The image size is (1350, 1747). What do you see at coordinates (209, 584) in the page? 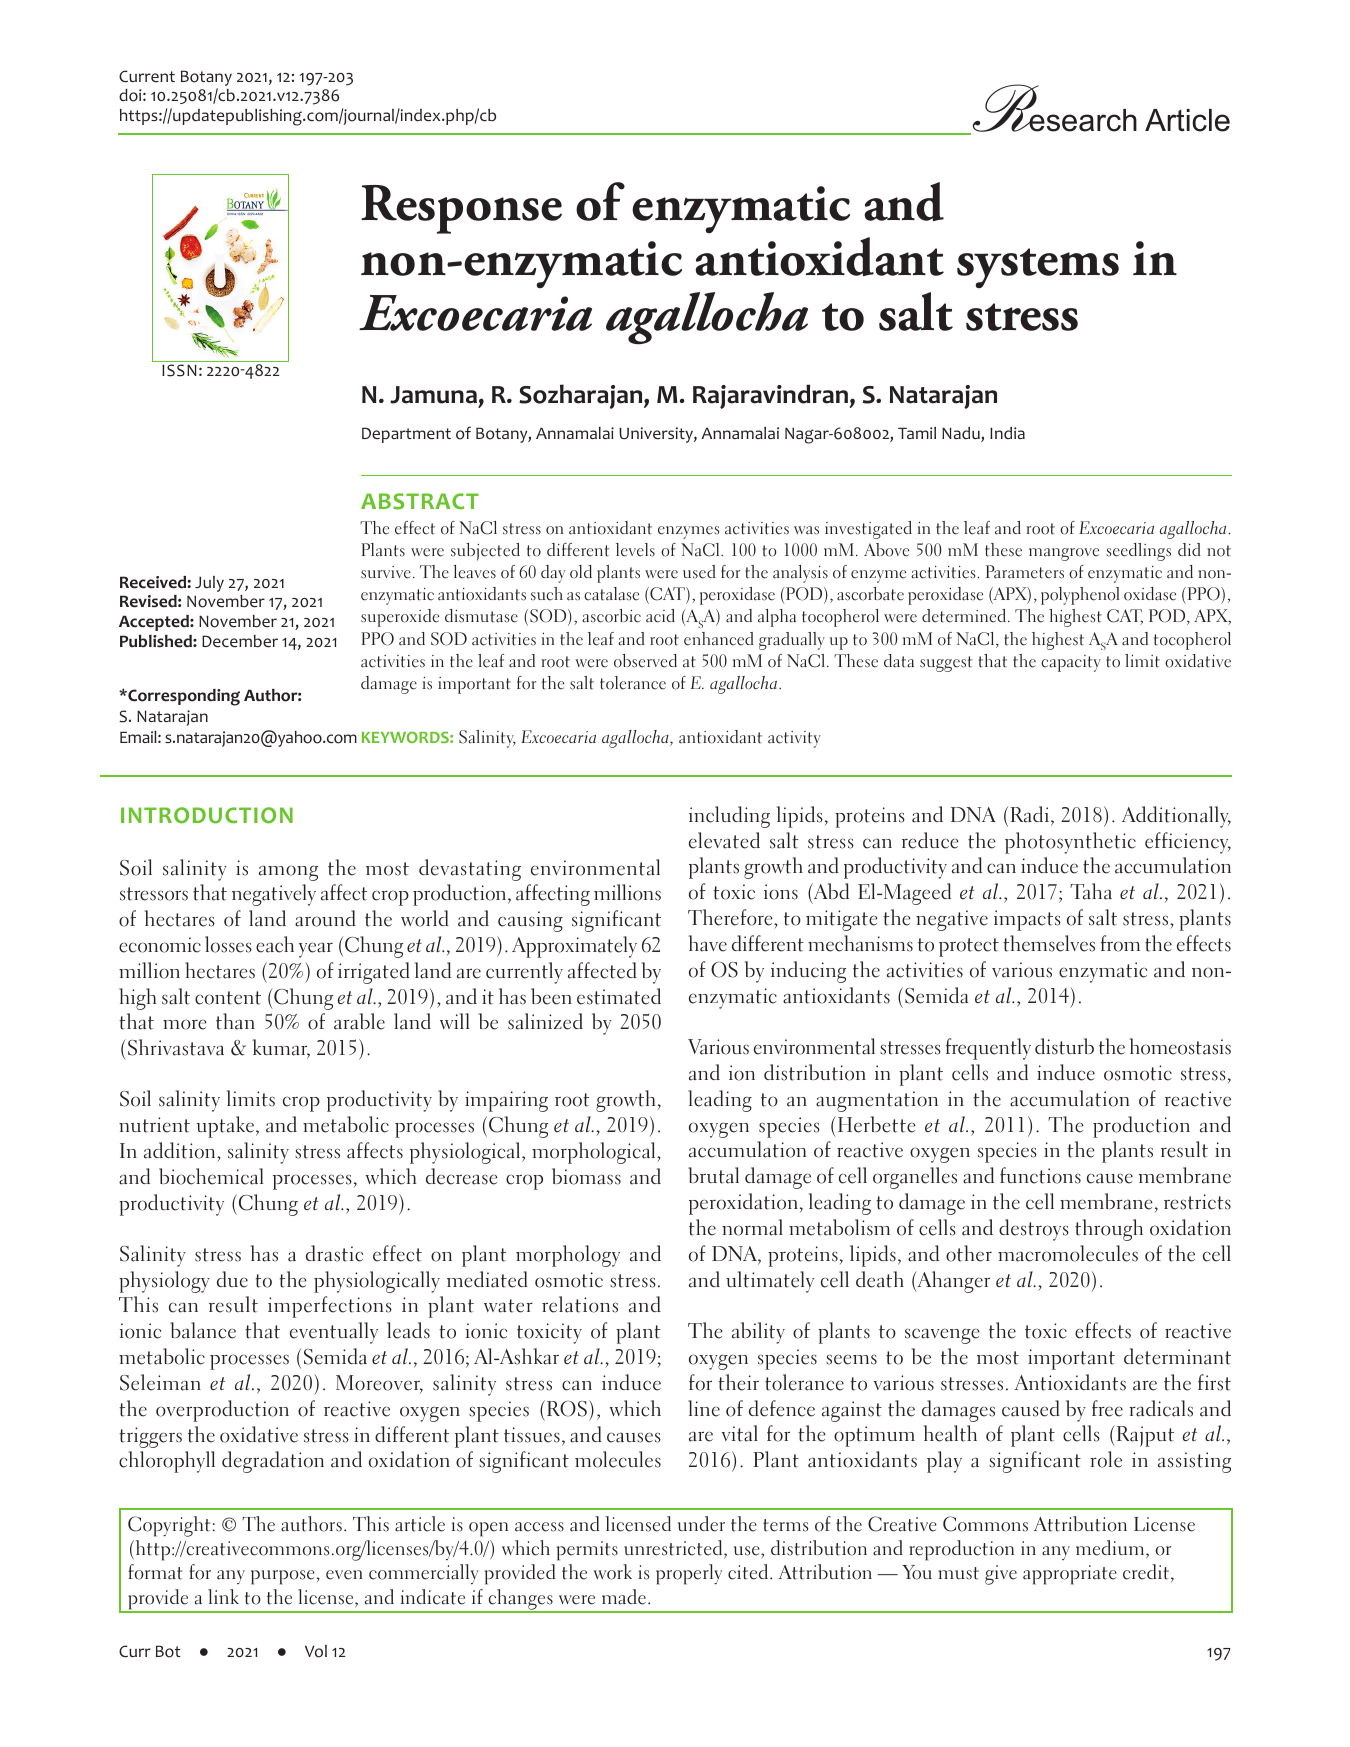
I see `July` at bounding box center [209, 584].
